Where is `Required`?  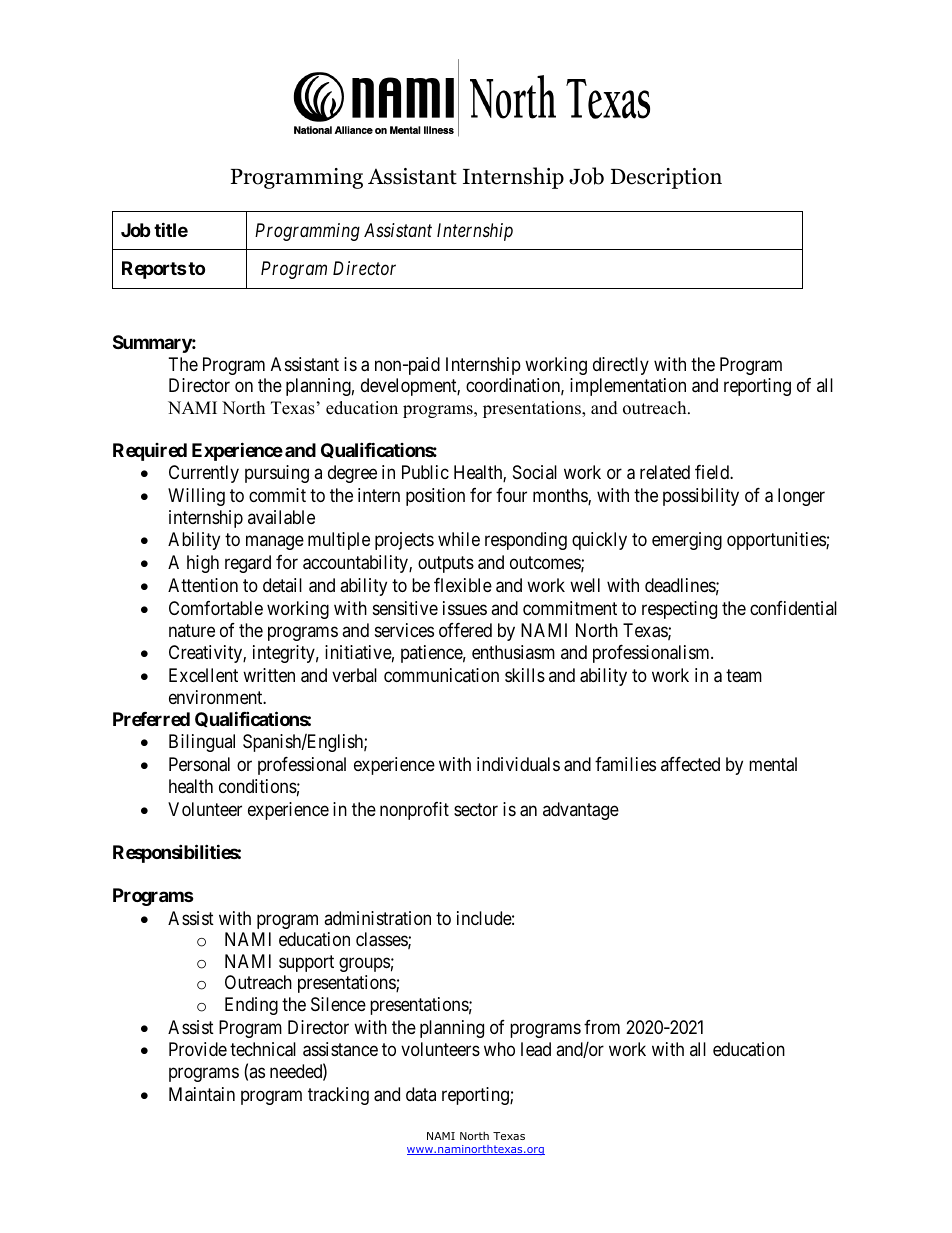
Required is located at coordinates (150, 452).
